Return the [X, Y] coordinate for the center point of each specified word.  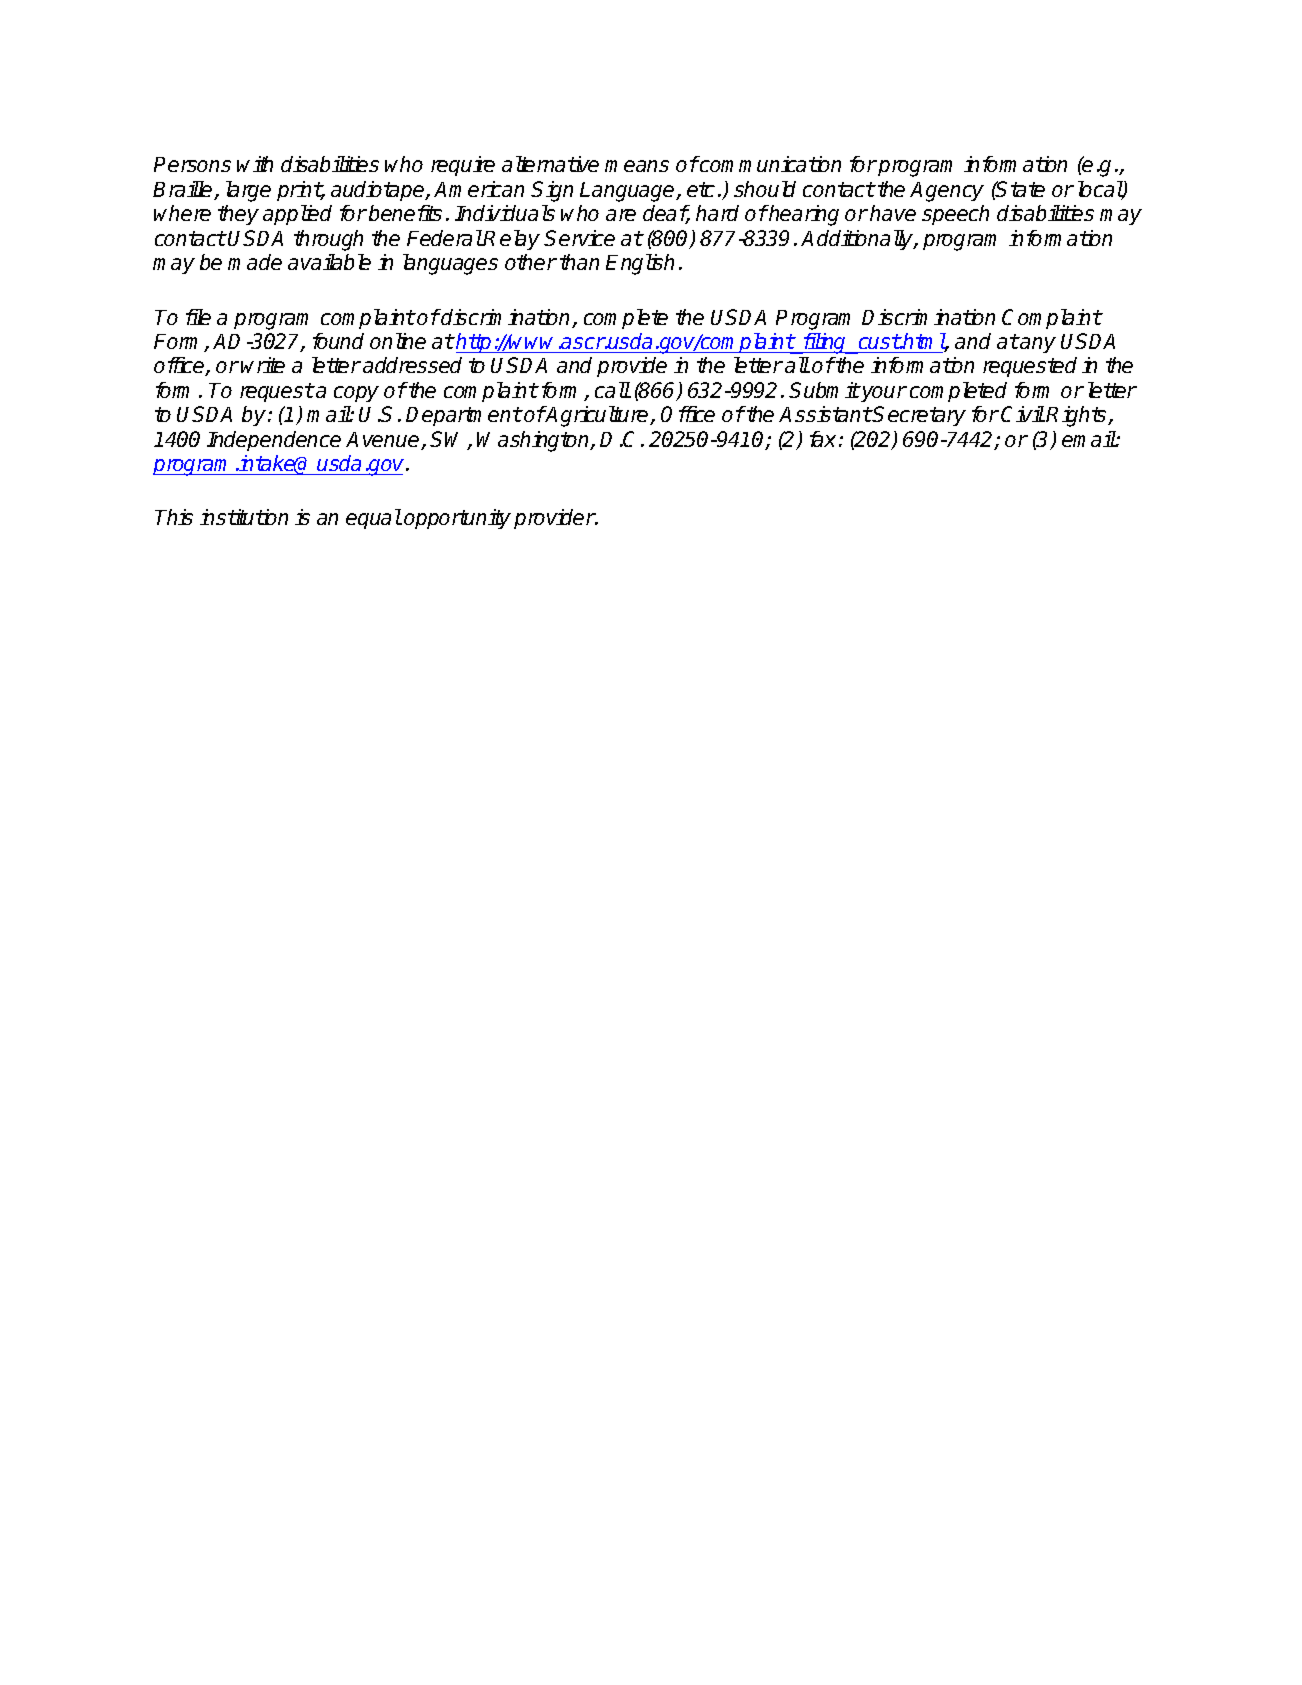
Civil [1023, 414]
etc [701, 189]
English [640, 264]
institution [244, 517]
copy [356, 394]
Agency [947, 192]
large [248, 191]
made [255, 262]
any [1037, 345]
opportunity [457, 519]
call [612, 390]
